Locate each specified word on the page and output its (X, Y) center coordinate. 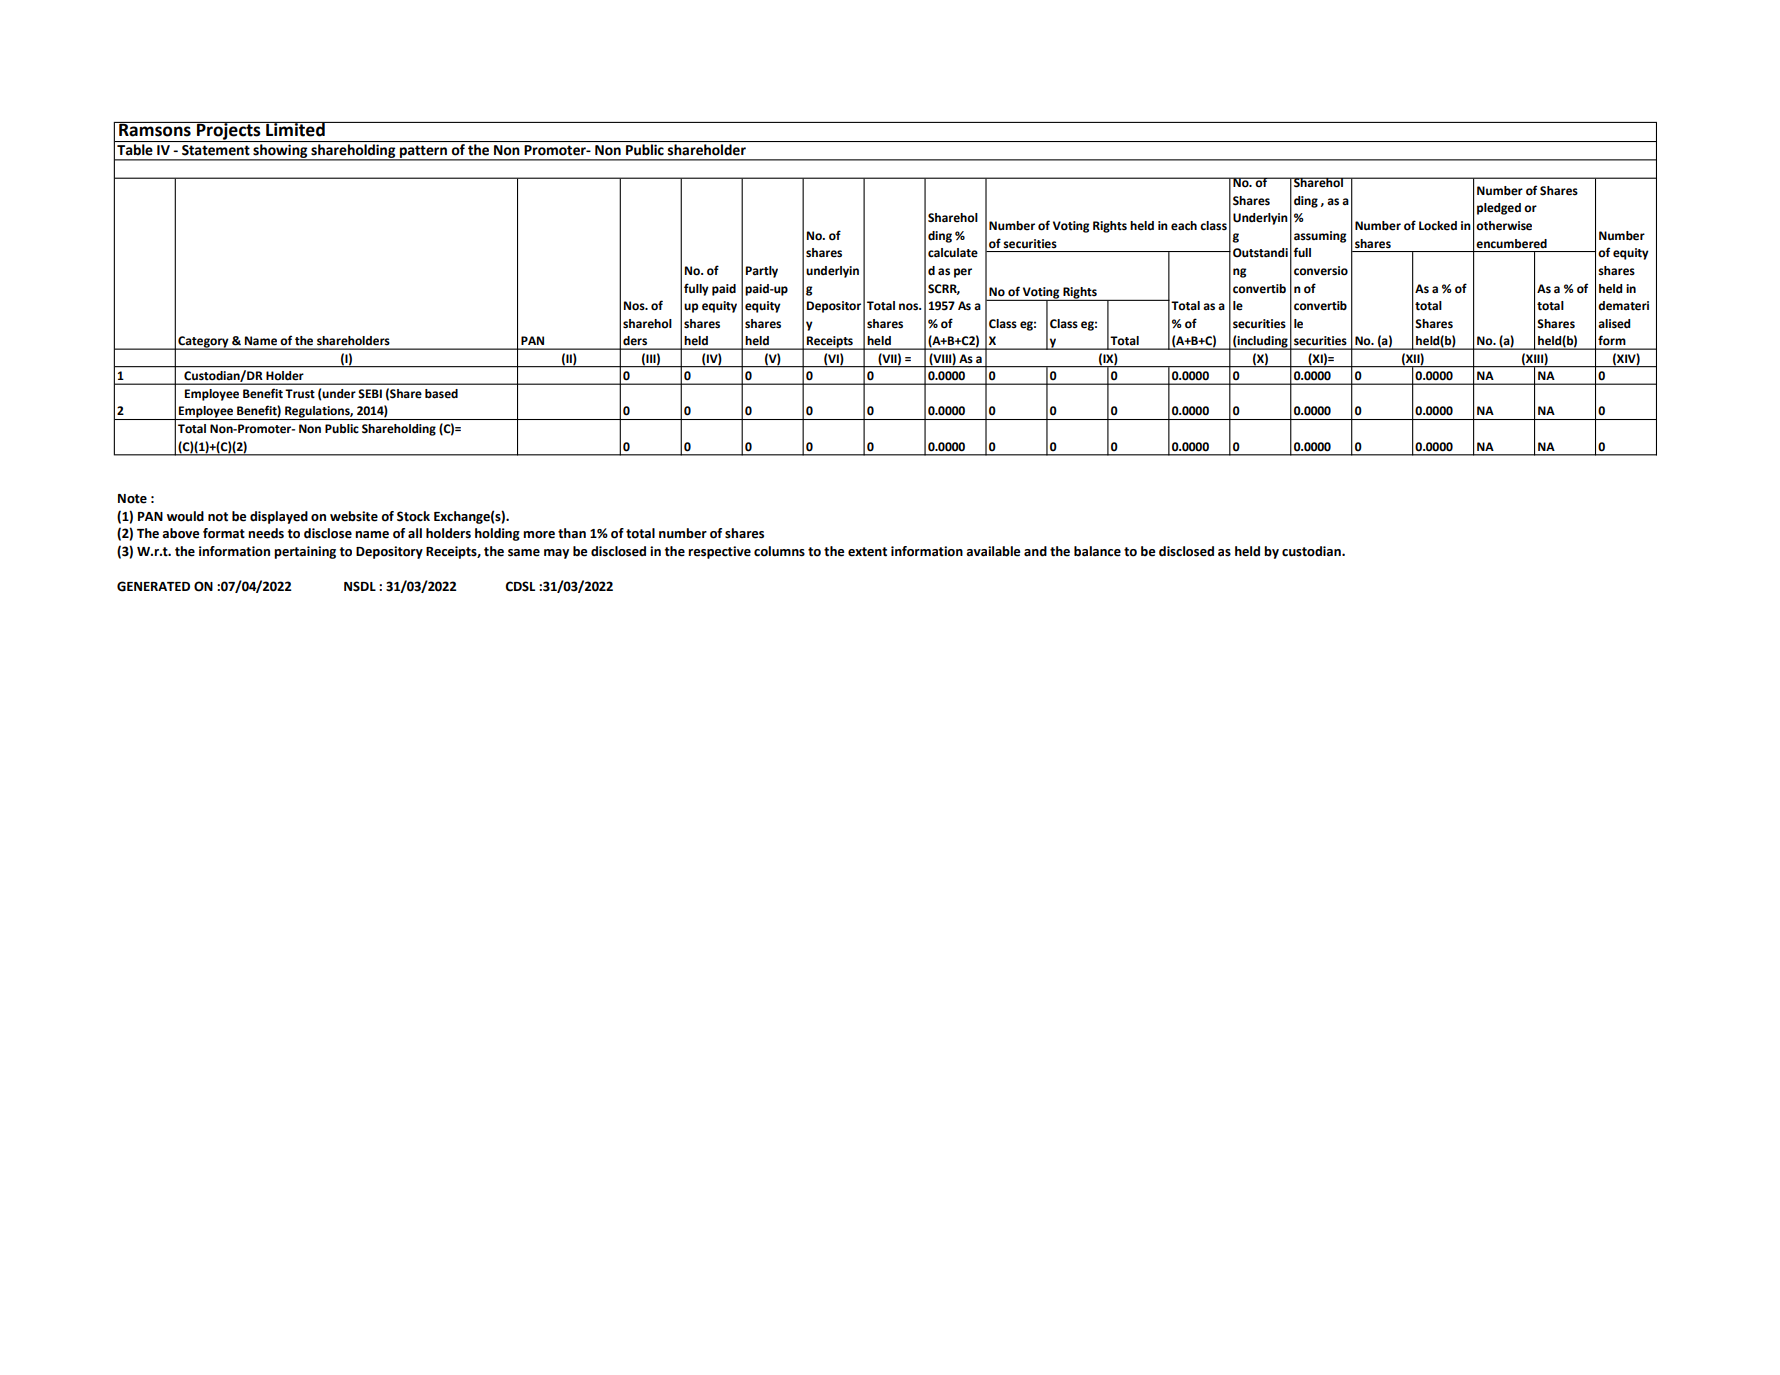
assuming (1320, 237)
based (441, 394)
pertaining (305, 552)
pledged (1499, 209)
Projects (229, 132)
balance (1097, 551)
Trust (300, 393)
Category (203, 343)
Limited (295, 129)
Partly (762, 272)
